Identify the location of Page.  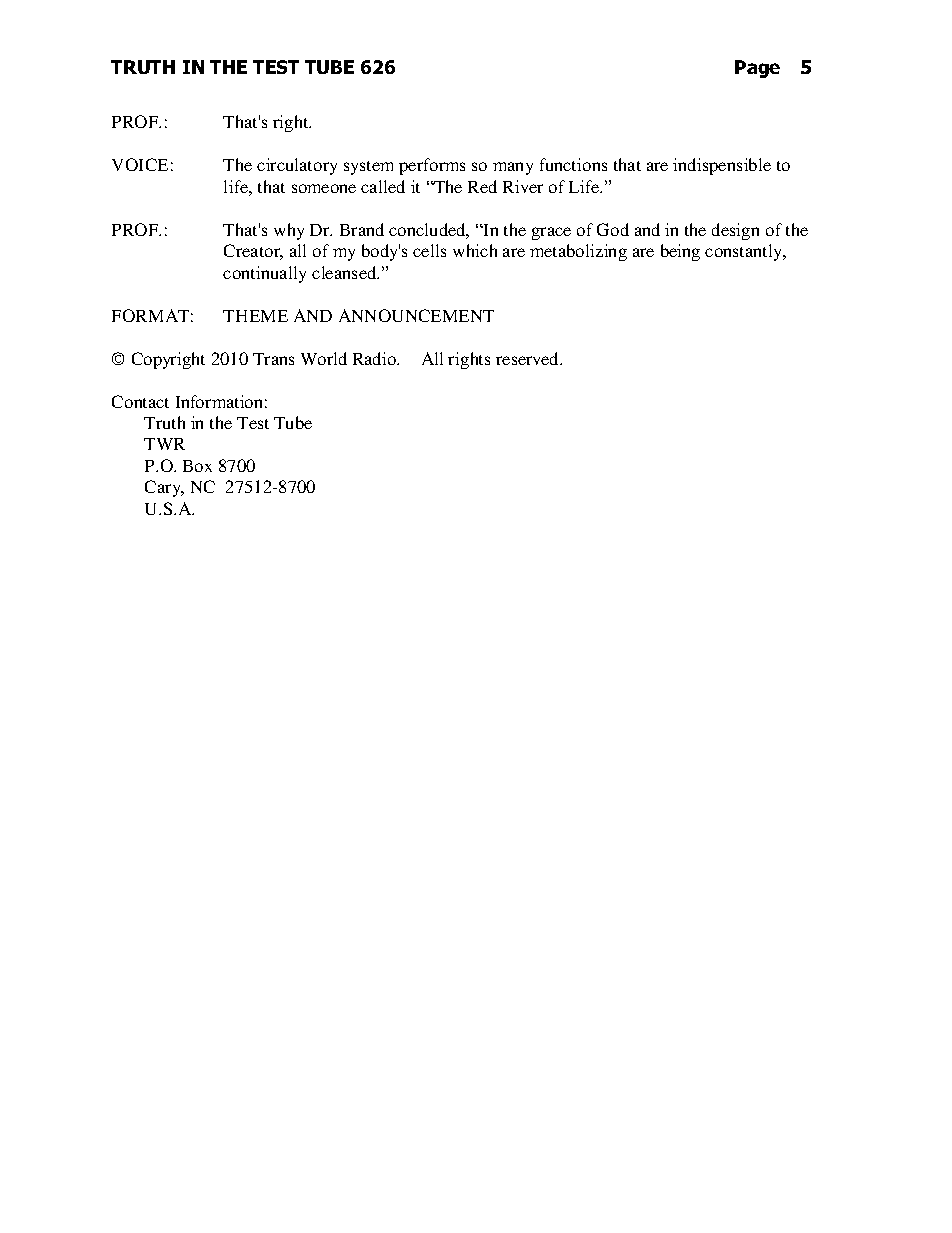
(757, 69).
